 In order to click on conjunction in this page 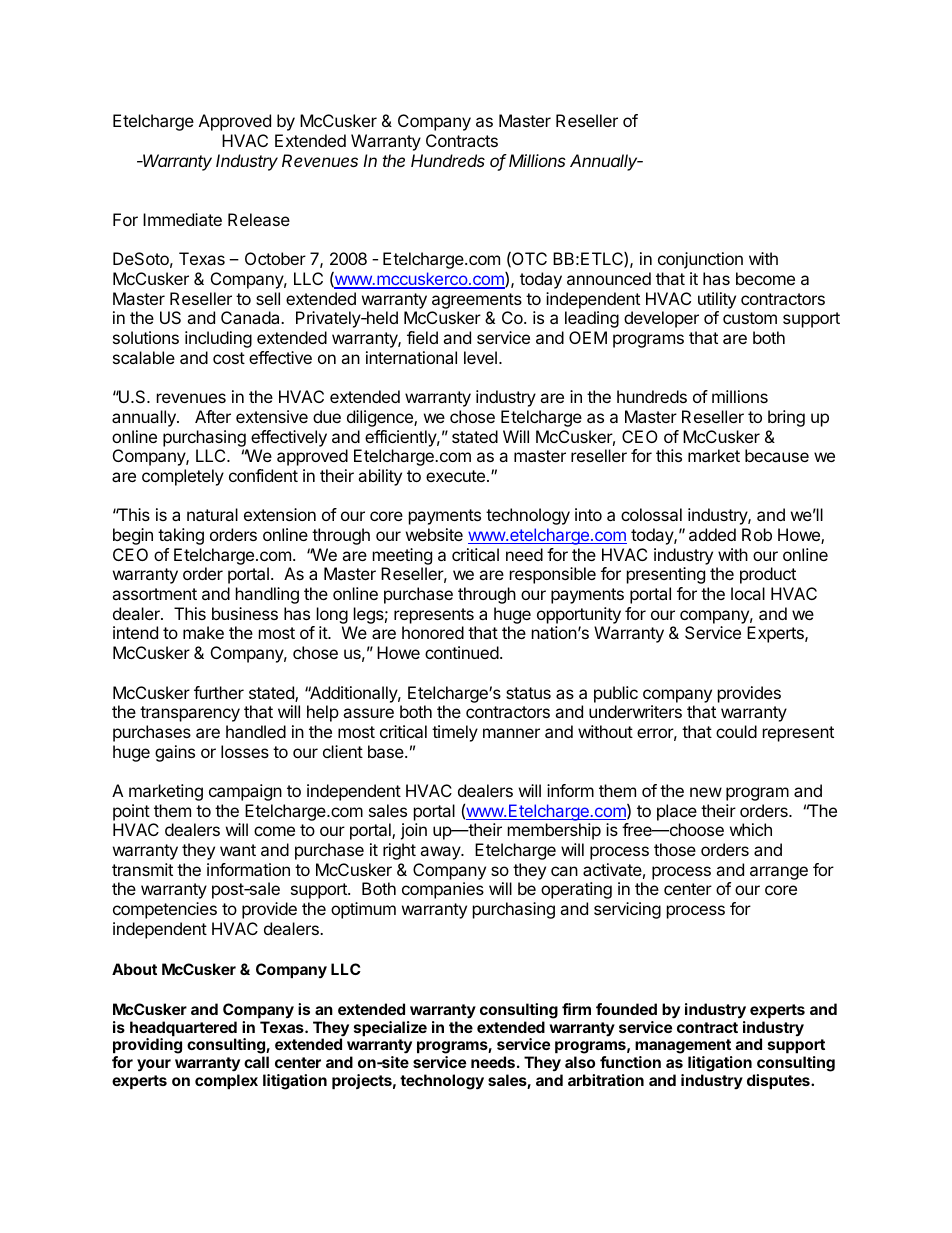, I will do `click(700, 260)`.
